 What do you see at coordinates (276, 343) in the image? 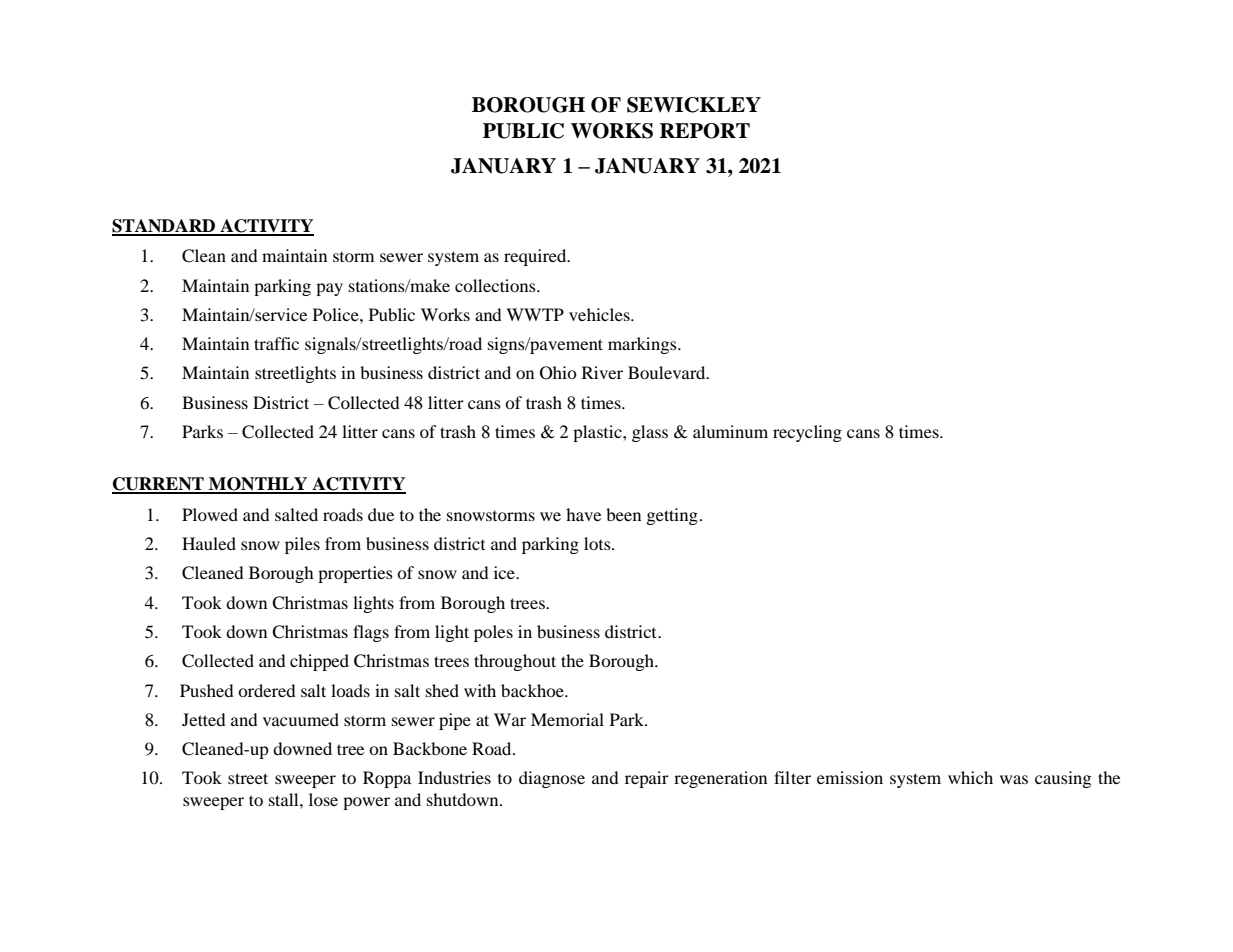
I see `traffic` at bounding box center [276, 343].
